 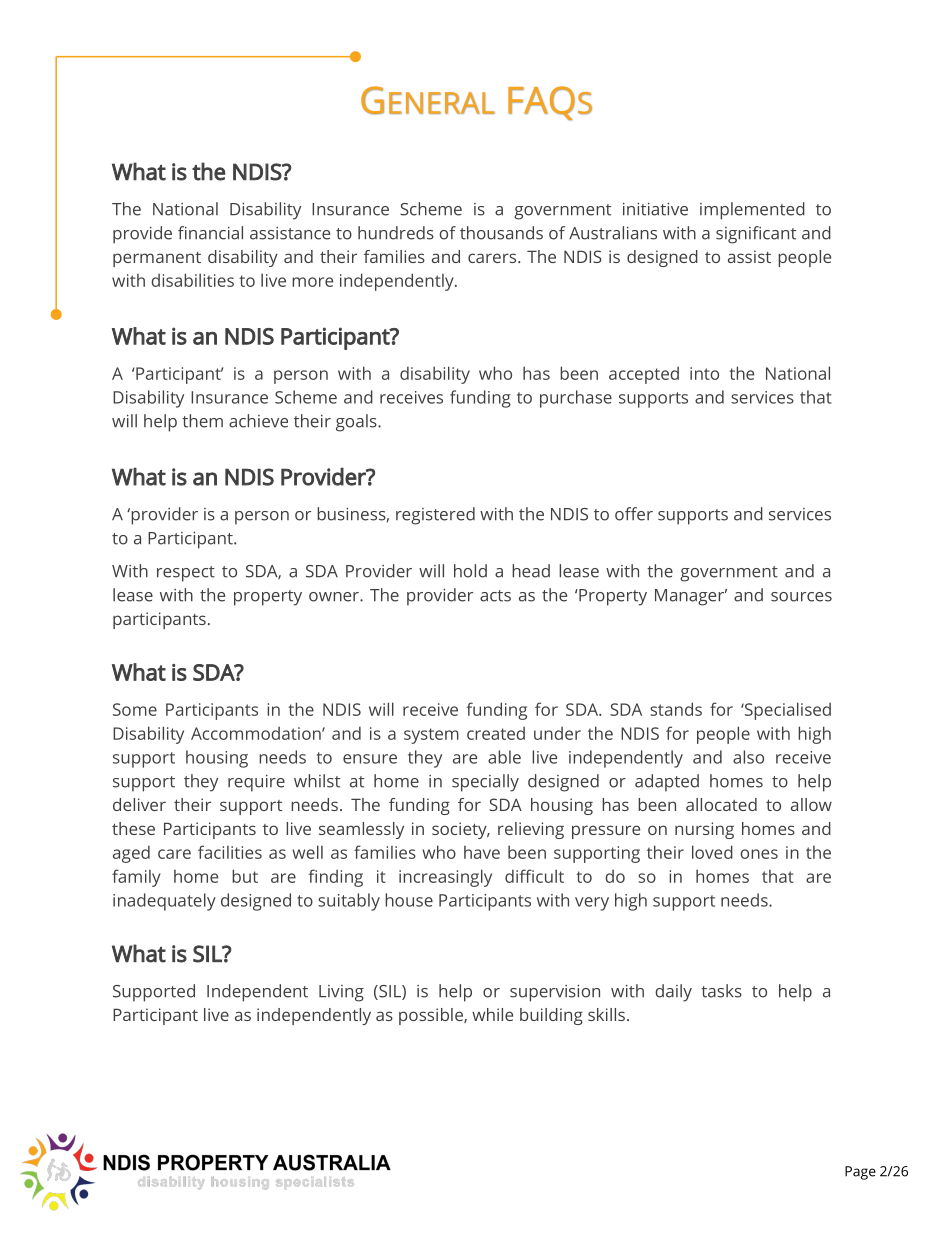 I want to click on Some, so click(x=135, y=709).
